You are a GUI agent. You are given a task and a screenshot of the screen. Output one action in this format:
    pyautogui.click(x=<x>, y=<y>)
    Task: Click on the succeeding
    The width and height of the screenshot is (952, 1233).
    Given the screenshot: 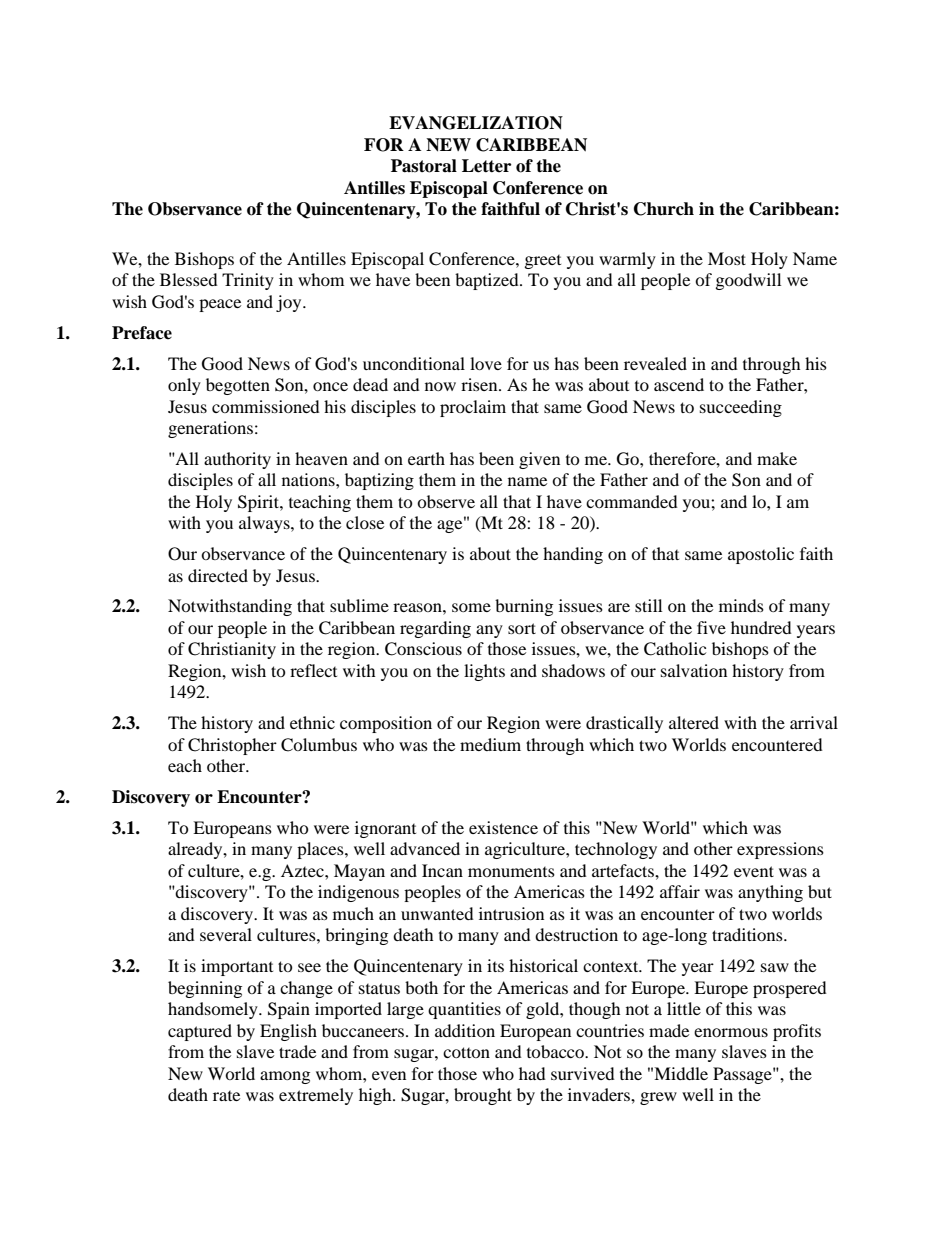 What is the action you would take?
    pyautogui.click(x=741, y=408)
